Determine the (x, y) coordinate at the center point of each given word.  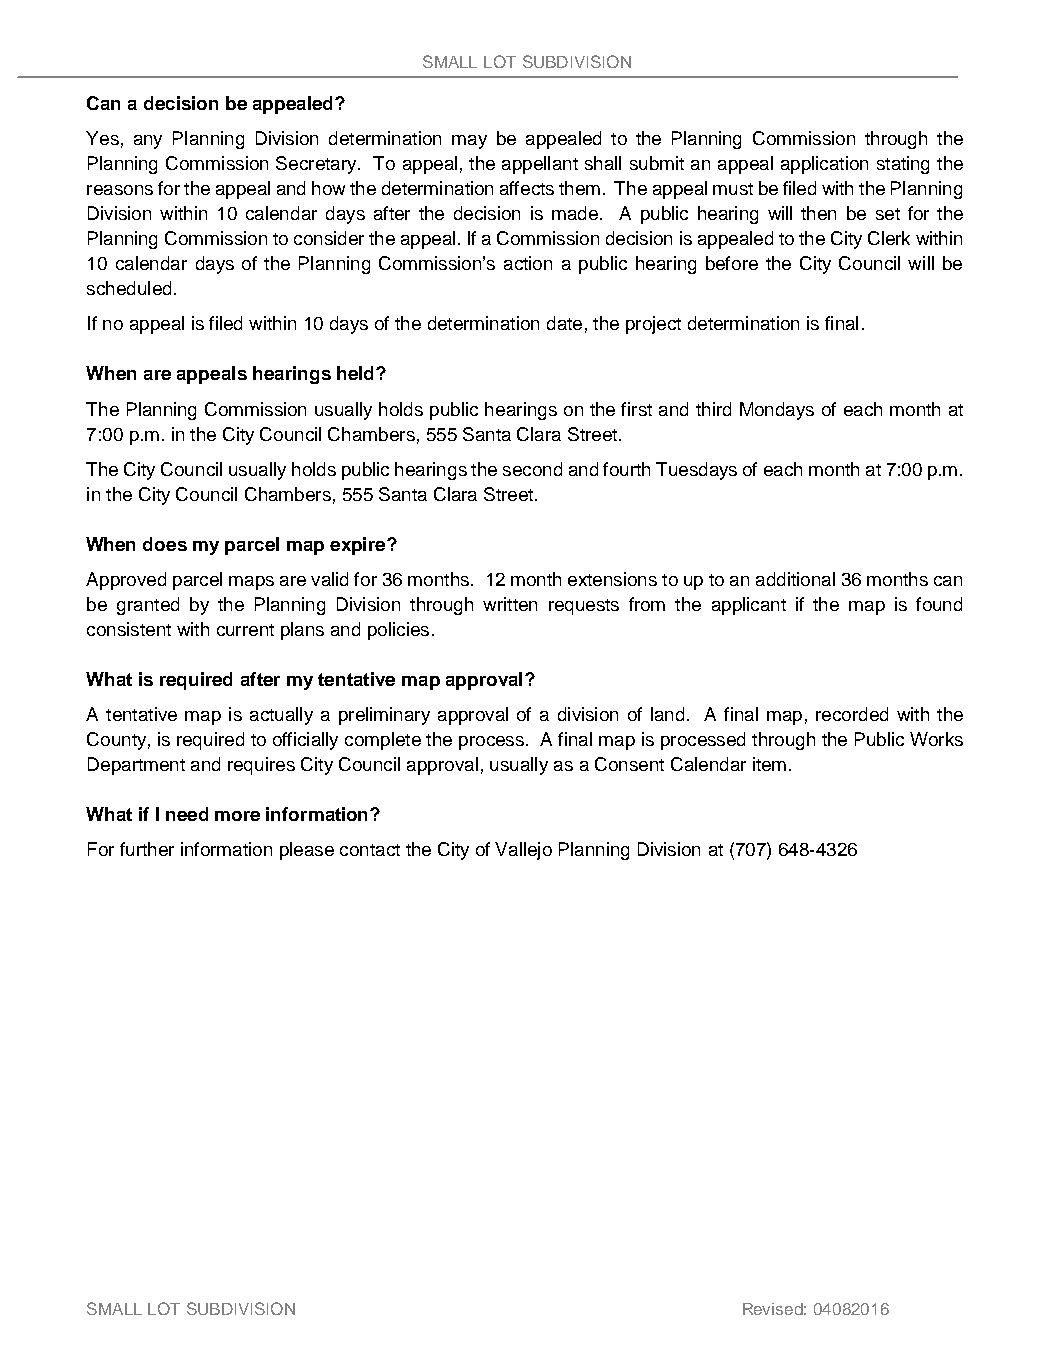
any (148, 142)
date (564, 323)
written (510, 604)
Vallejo (523, 851)
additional (795, 579)
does (165, 544)
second (532, 469)
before (732, 263)
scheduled (129, 288)
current (245, 630)
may (469, 142)
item (769, 764)
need (187, 814)
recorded (852, 714)
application (824, 165)
